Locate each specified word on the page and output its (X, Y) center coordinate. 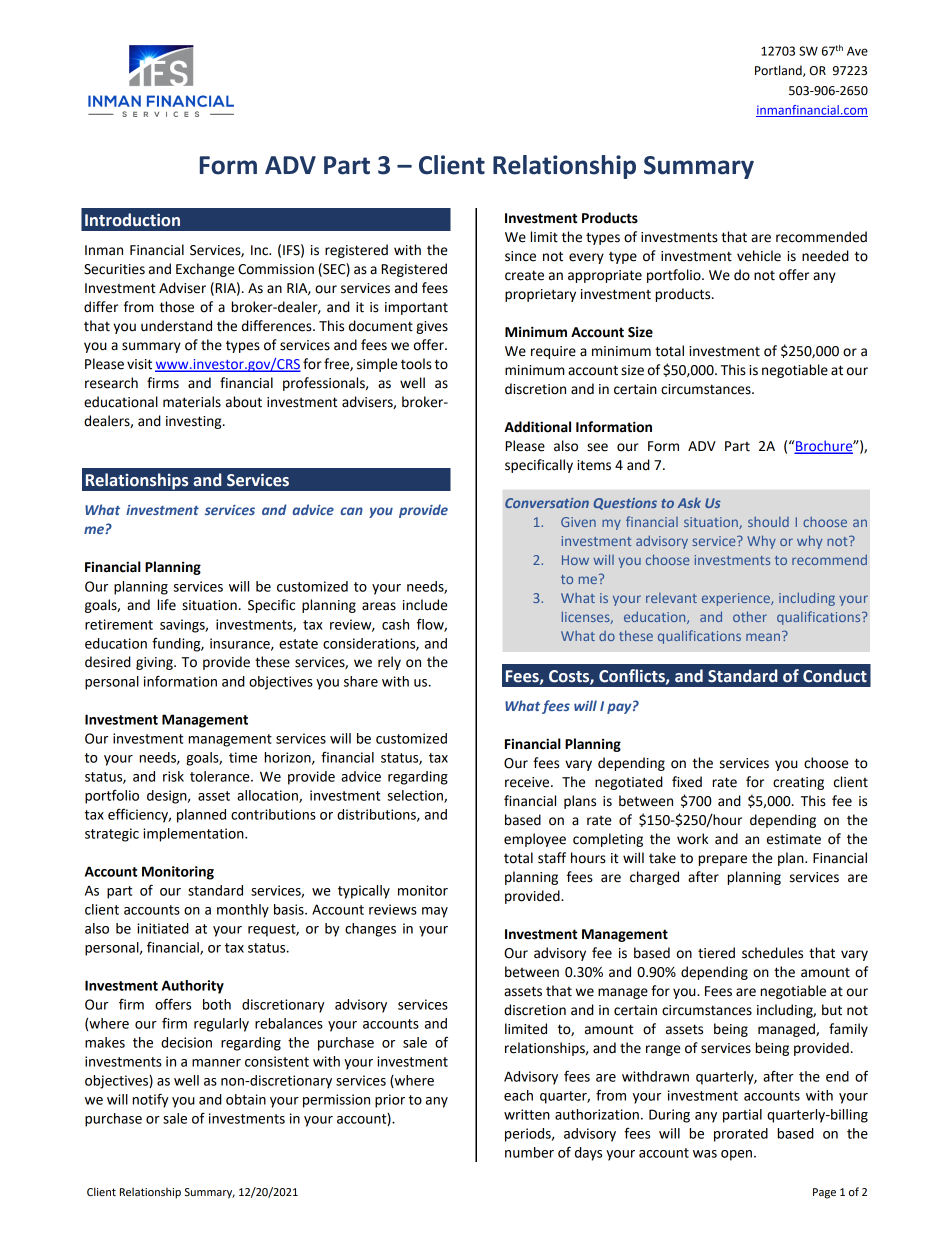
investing (195, 422)
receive (528, 782)
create (524, 275)
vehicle (759, 256)
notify (151, 1100)
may (435, 912)
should (768, 522)
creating (798, 783)
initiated (163, 928)
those (177, 307)
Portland (779, 71)
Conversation (547, 503)
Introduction (132, 220)
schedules (772, 953)
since (520, 256)
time (243, 757)
